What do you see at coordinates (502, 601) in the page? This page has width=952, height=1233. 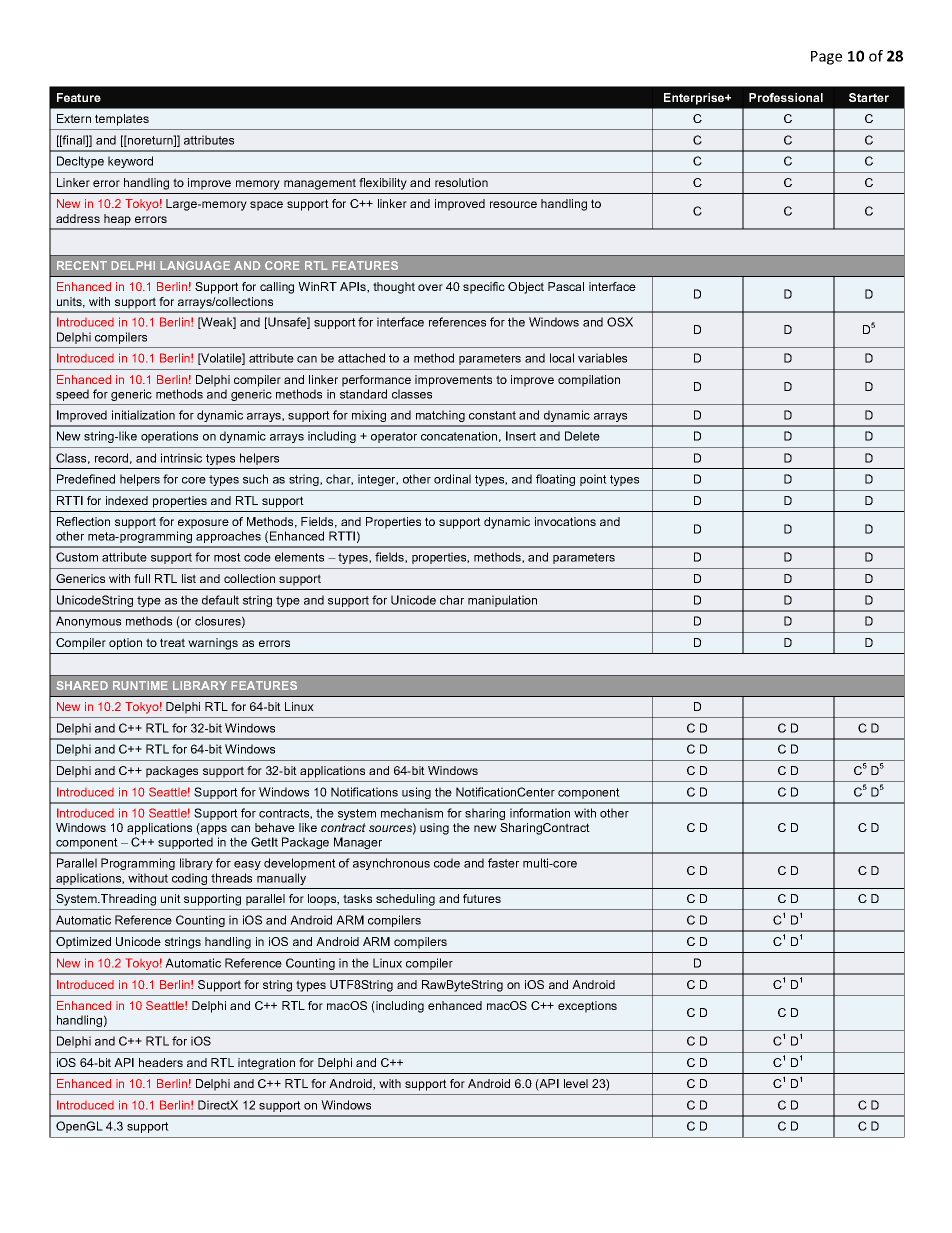 I see `manipulation` at bounding box center [502, 601].
